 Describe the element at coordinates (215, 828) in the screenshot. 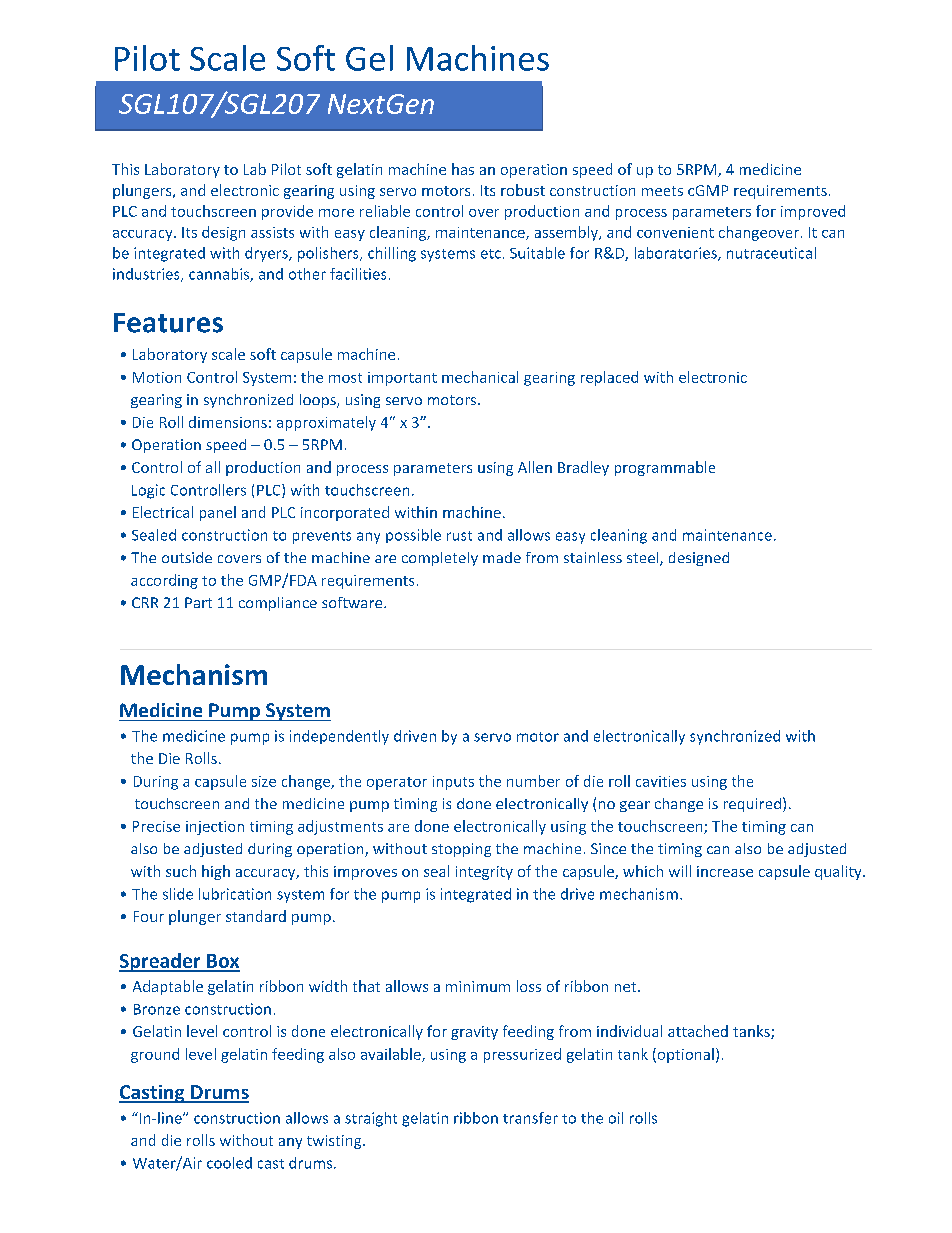

I see `injection` at that location.
